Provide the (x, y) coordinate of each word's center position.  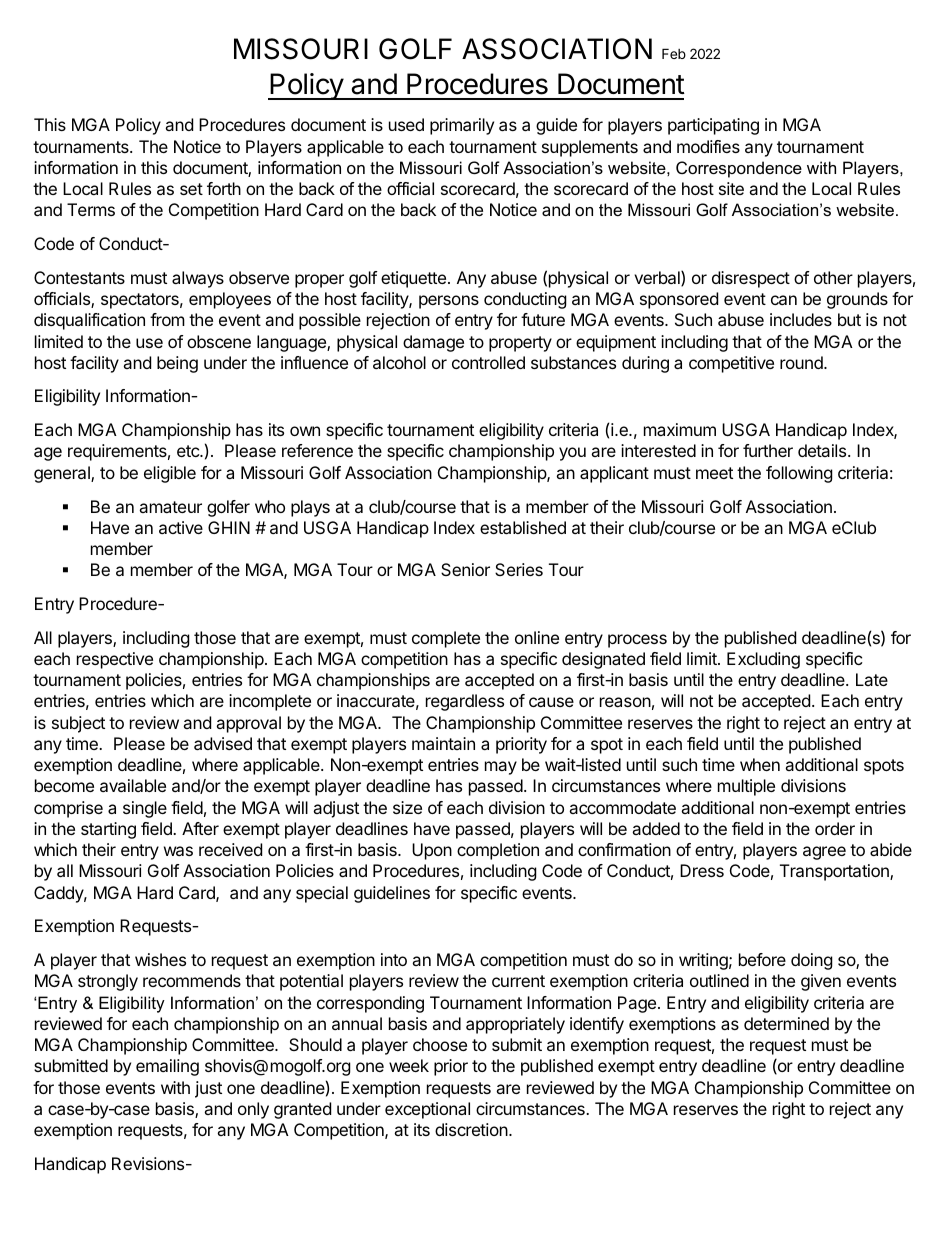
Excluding (763, 660)
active (181, 527)
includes (801, 319)
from (167, 319)
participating (713, 126)
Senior (465, 569)
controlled (488, 362)
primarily (462, 126)
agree (824, 853)
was (178, 851)
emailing (167, 1067)
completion (498, 851)
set (191, 189)
